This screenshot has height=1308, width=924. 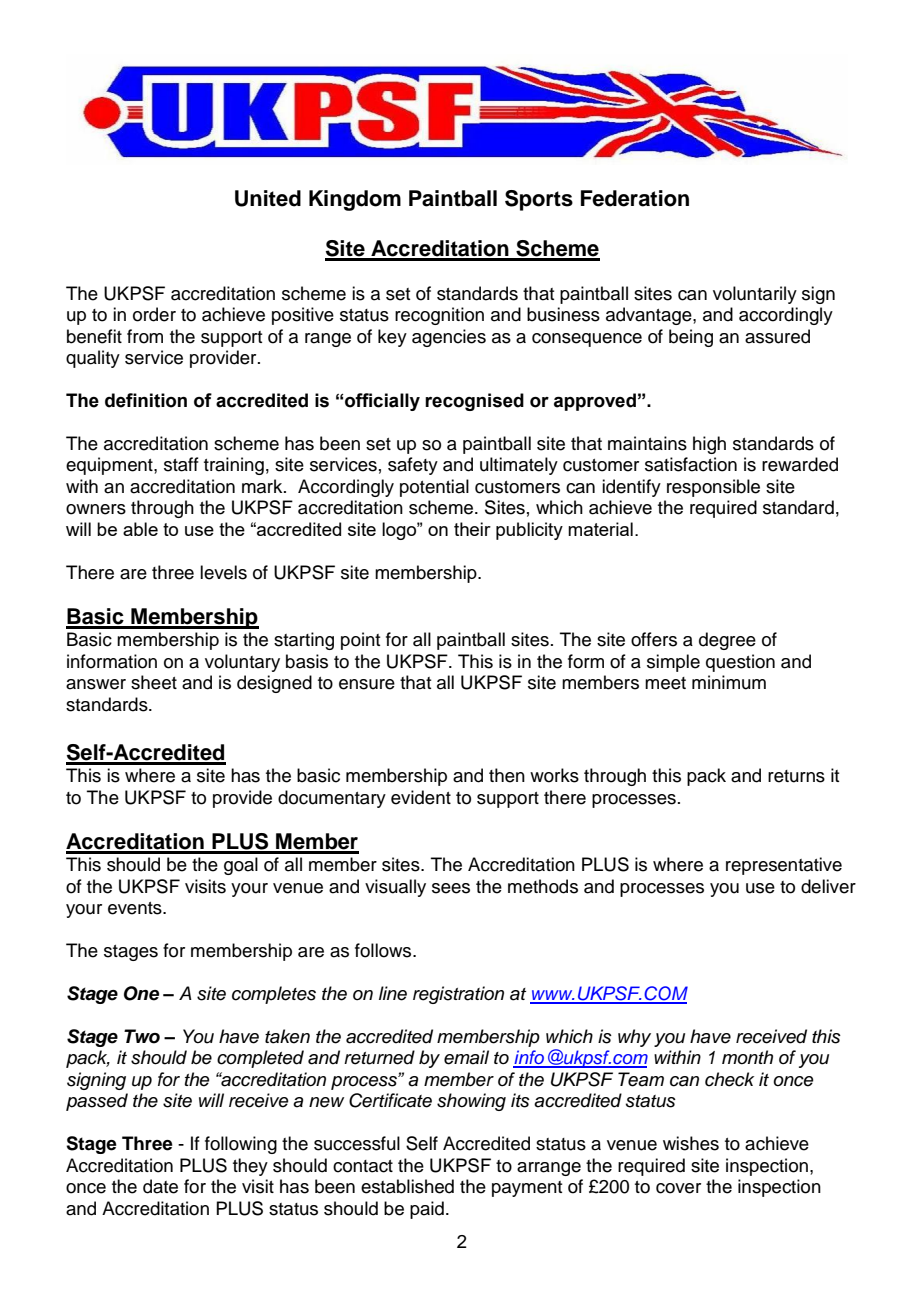 I want to click on sees, so click(x=451, y=888).
